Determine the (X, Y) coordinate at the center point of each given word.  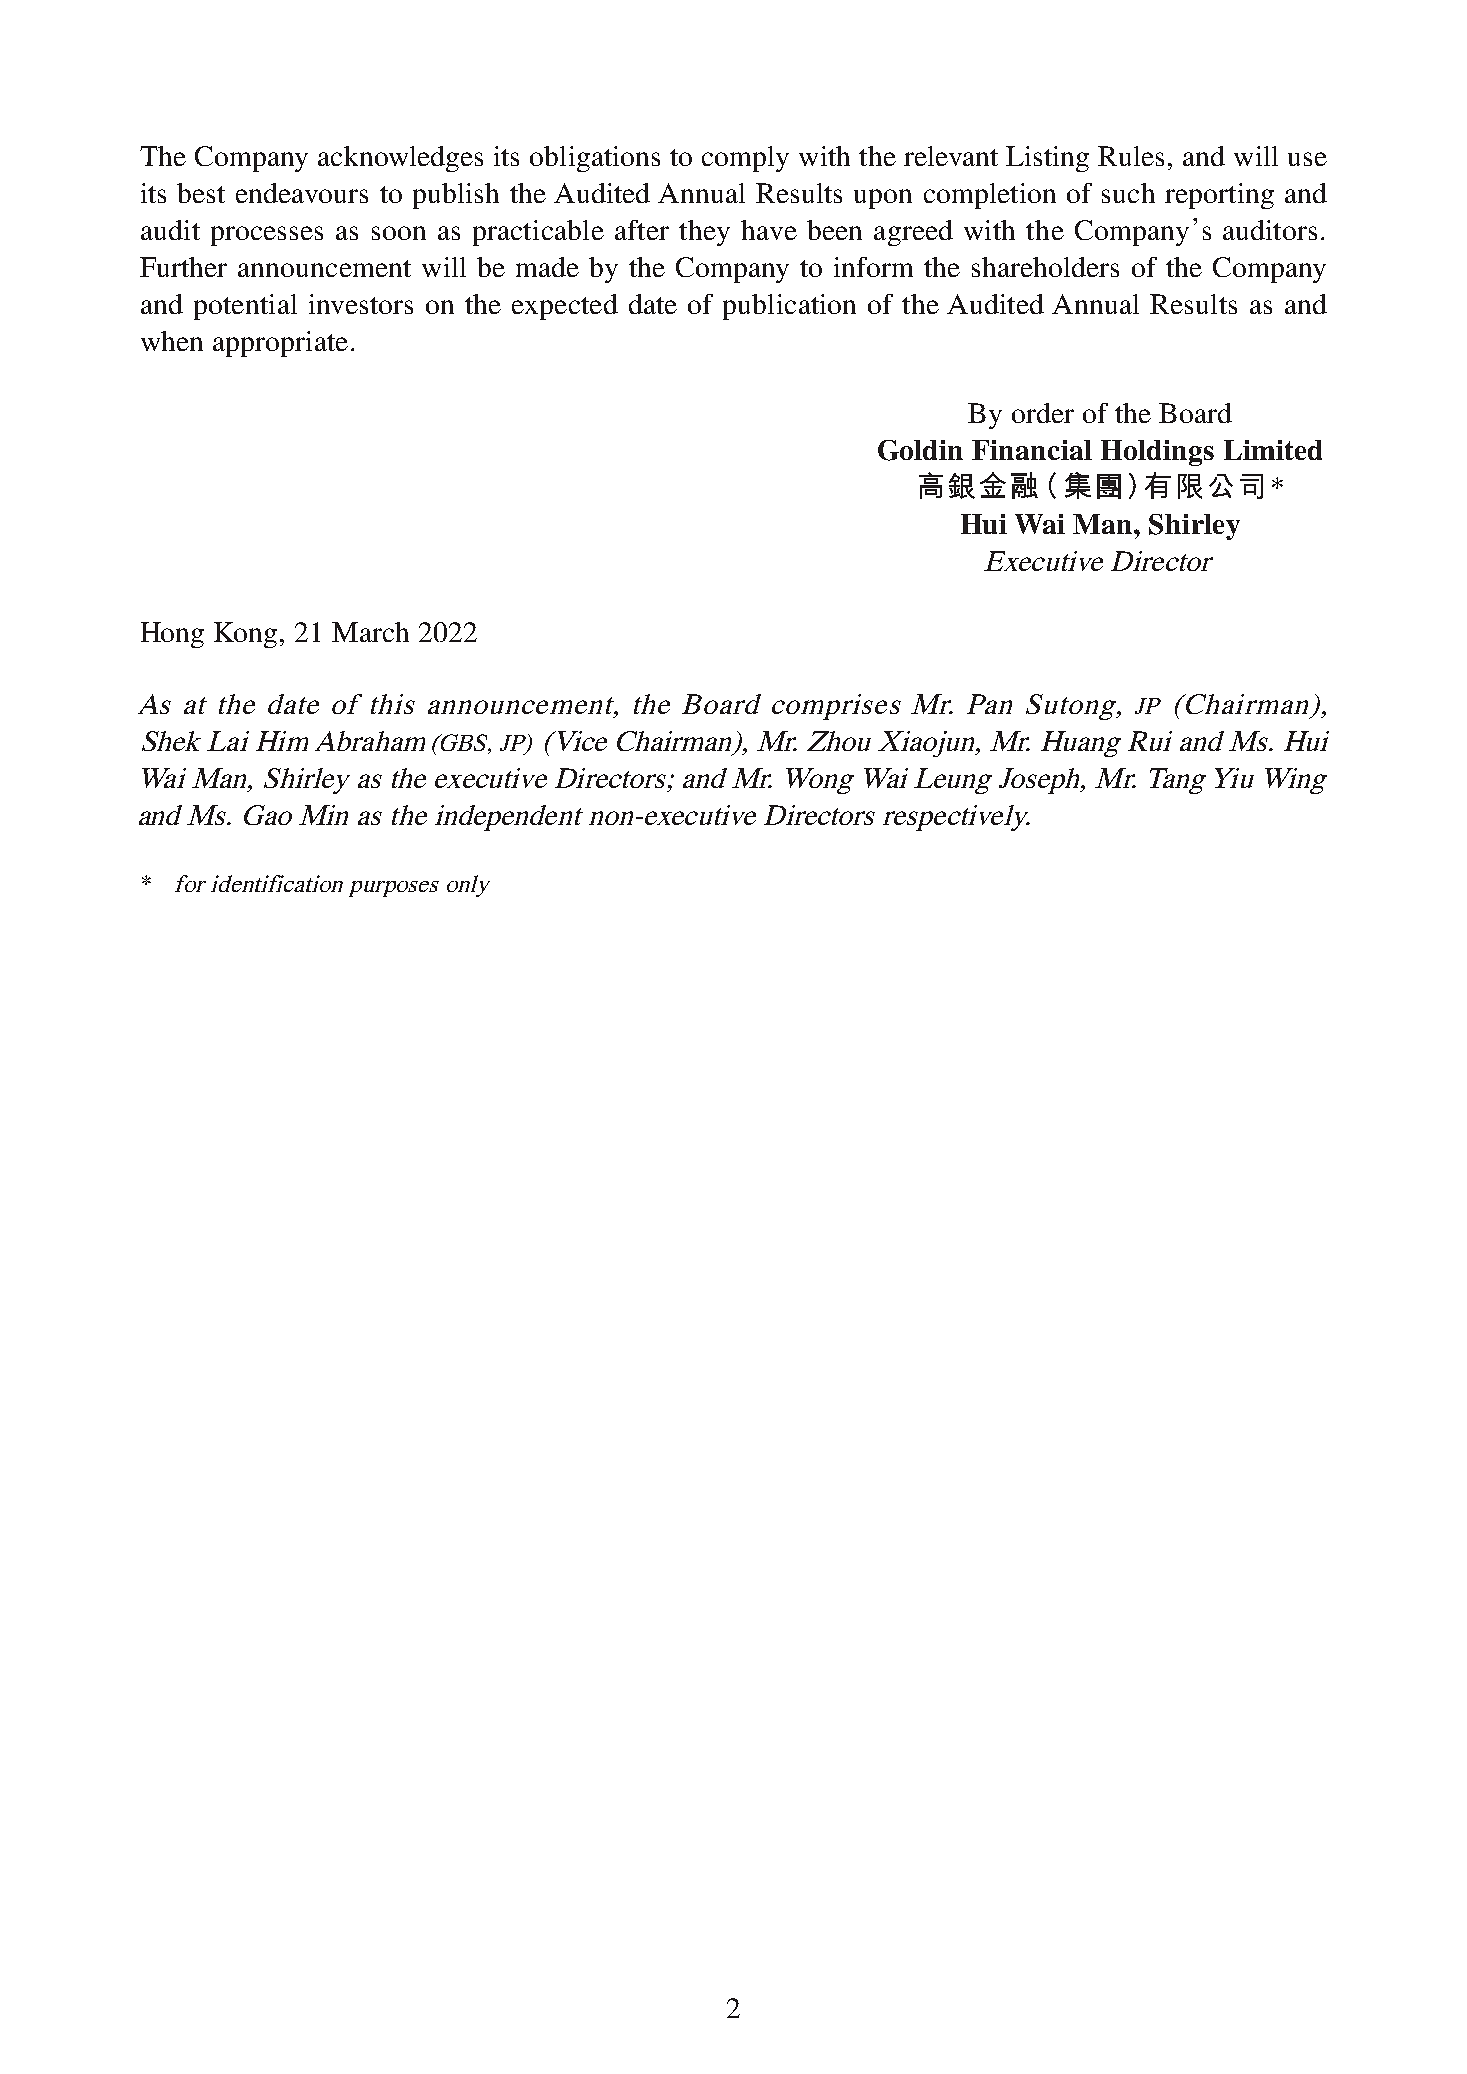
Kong (247, 635)
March (370, 632)
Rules (1131, 156)
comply (745, 159)
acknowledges (400, 159)
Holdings (1157, 453)
